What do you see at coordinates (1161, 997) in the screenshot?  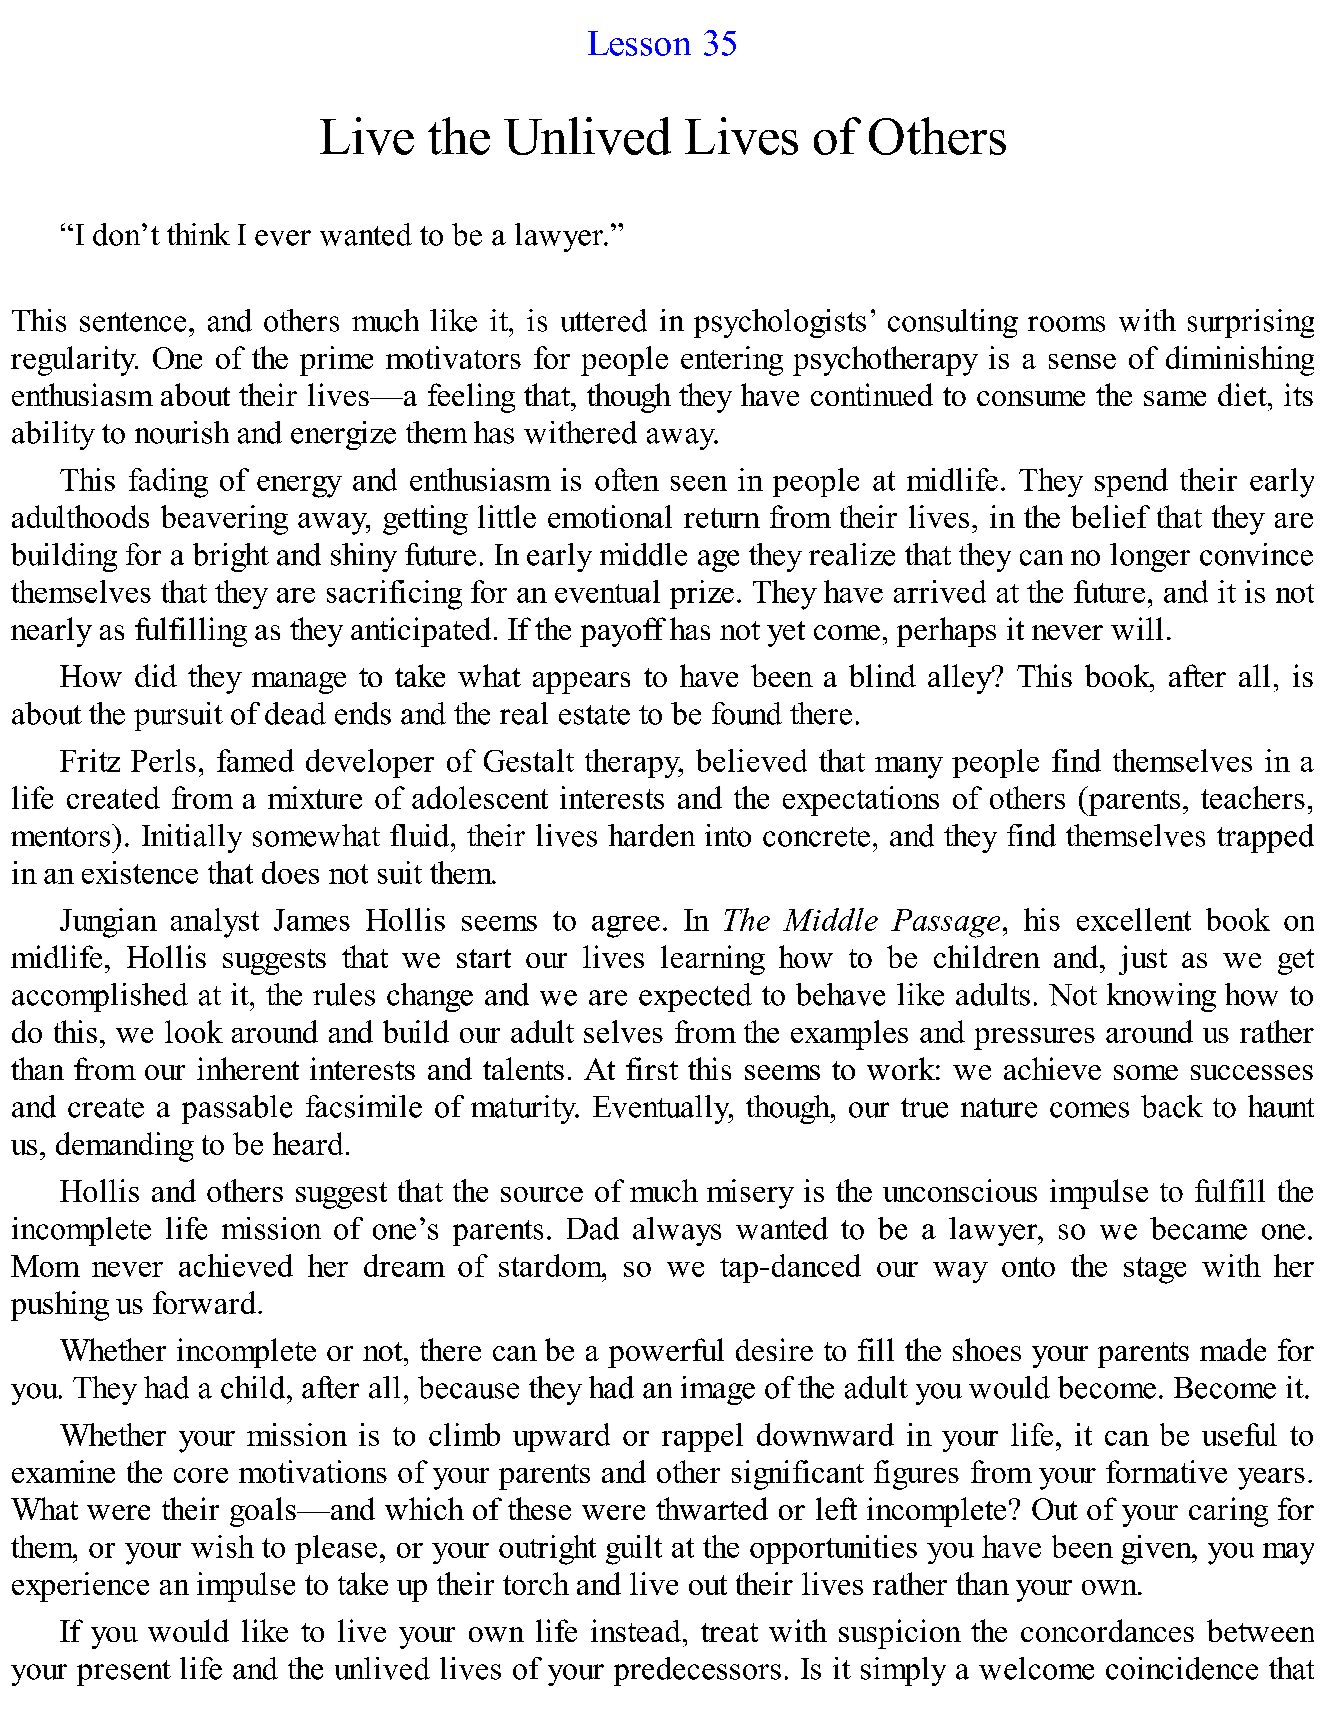 I see `knowing` at bounding box center [1161, 997].
